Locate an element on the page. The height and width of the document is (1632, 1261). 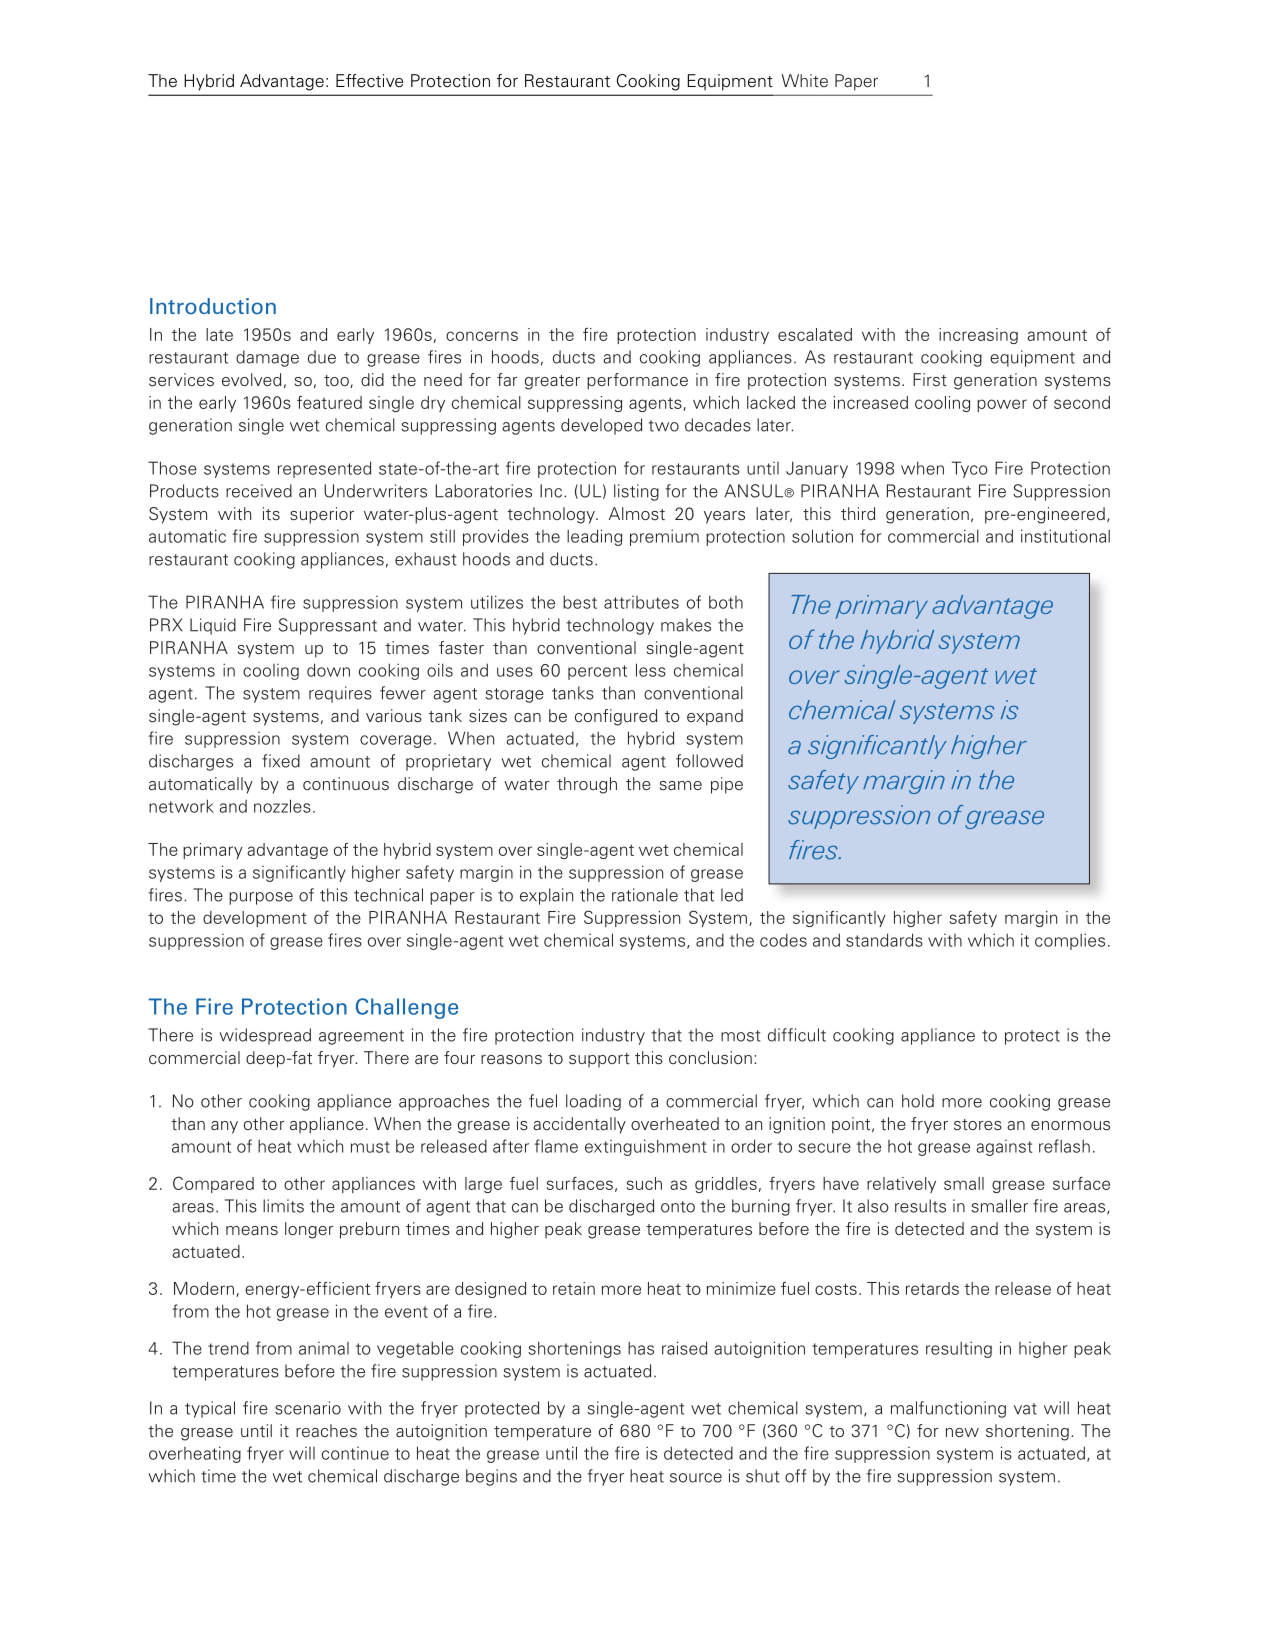
source is located at coordinates (696, 1478).
